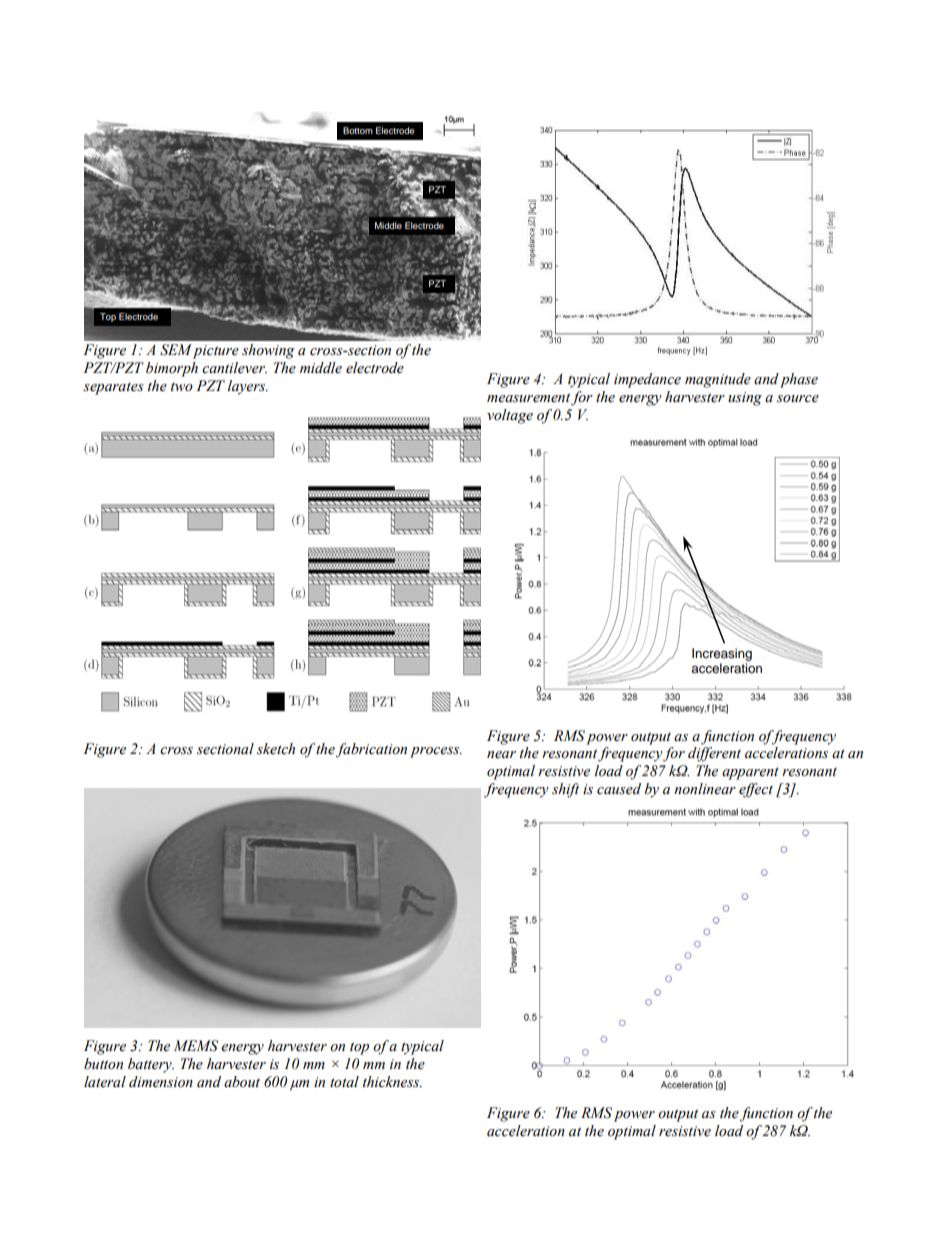 Image resolution: width=952 pixels, height=1233 pixels. Describe the element at coordinates (745, 399) in the screenshot. I see `using` at that location.
